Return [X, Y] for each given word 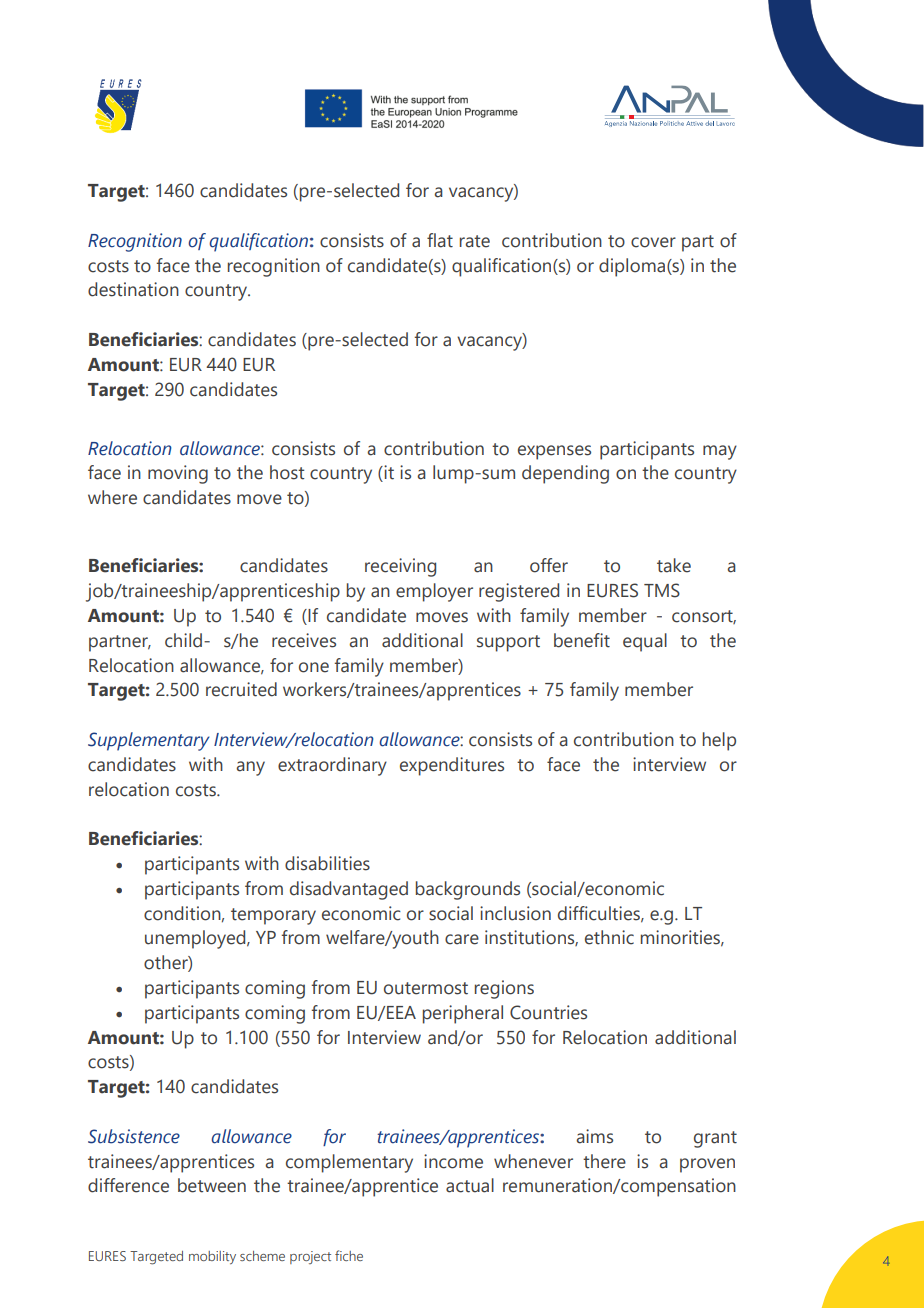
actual [470, 1185]
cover [653, 242]
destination [133, 289]
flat [440, 240]
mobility [212, 1257]
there [604, 1161]
